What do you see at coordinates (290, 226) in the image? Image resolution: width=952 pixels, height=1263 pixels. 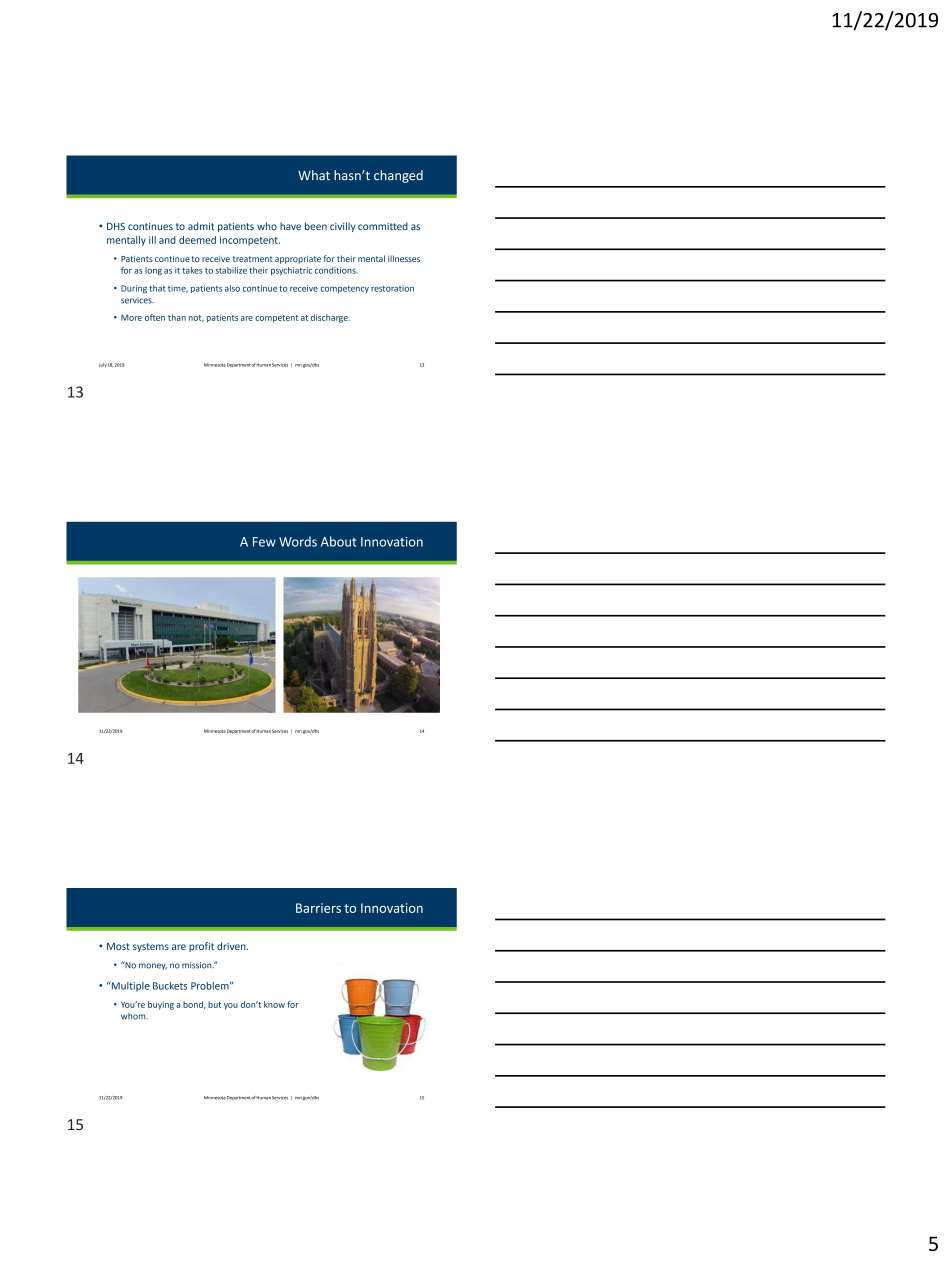 I see `have` at bounding box center [290, 226].
